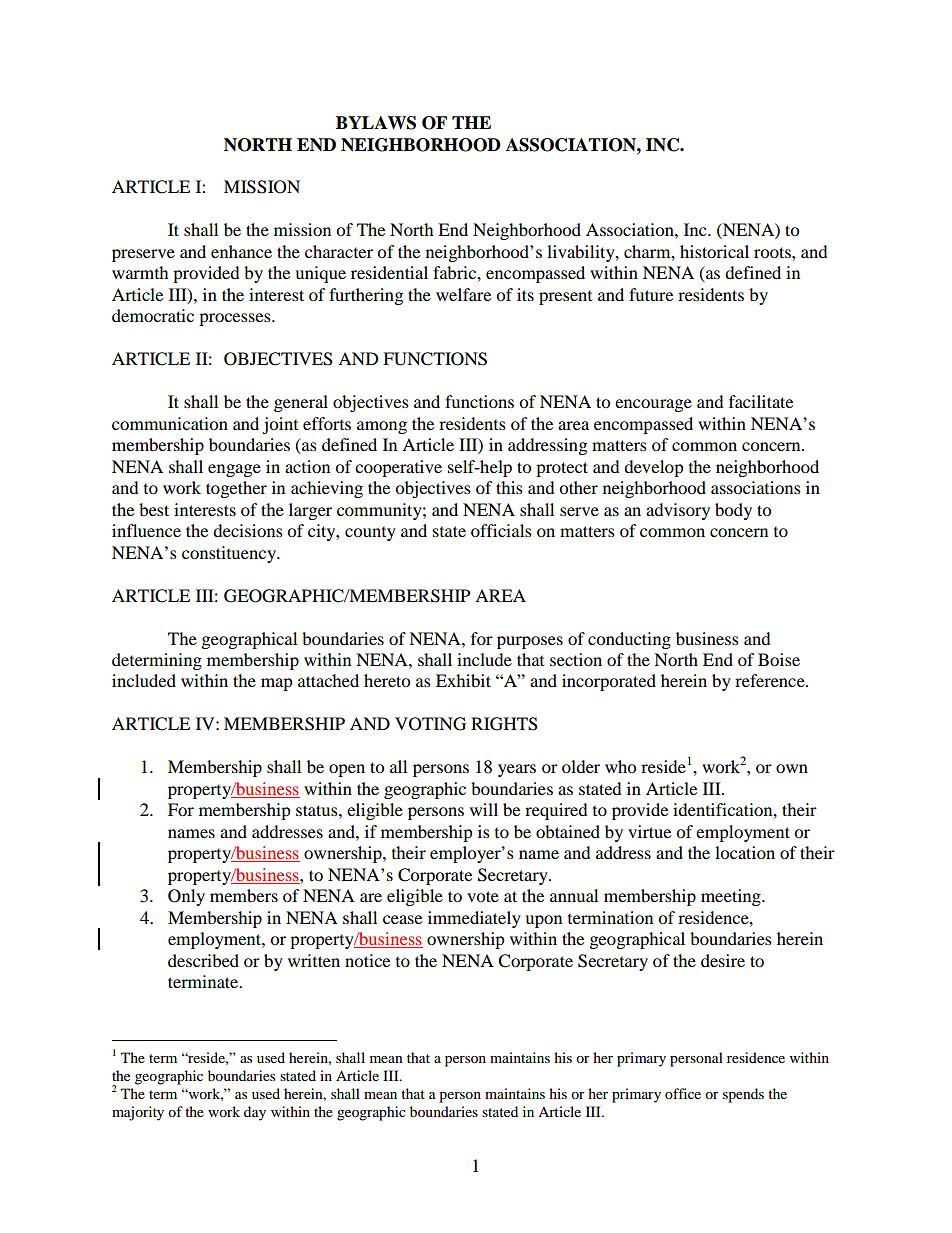 Image resolution: width=952 pixels, height=1233 pixels. I want to click on this, so click(509, 487).
